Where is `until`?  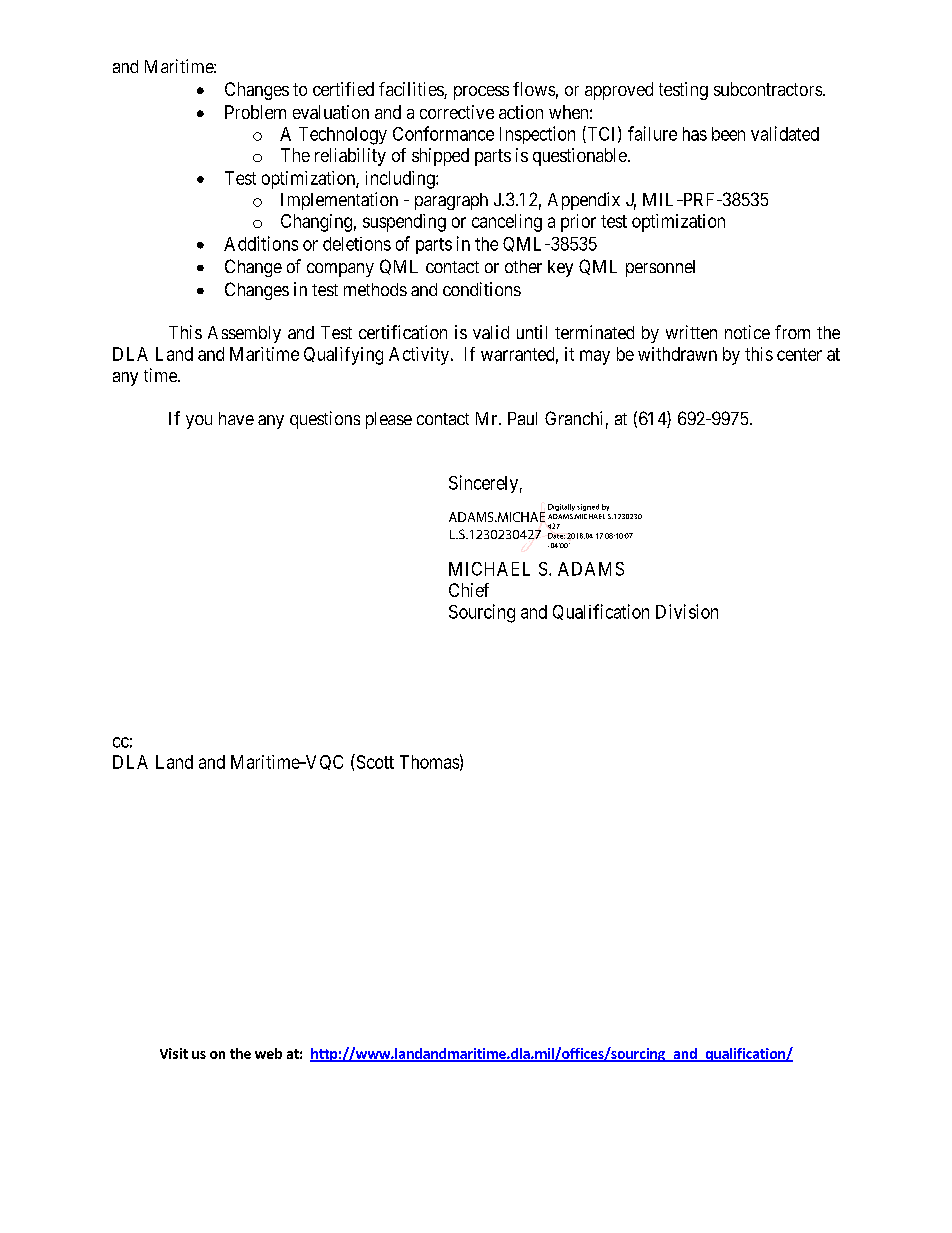
until is located at coordinates (532, 332).
